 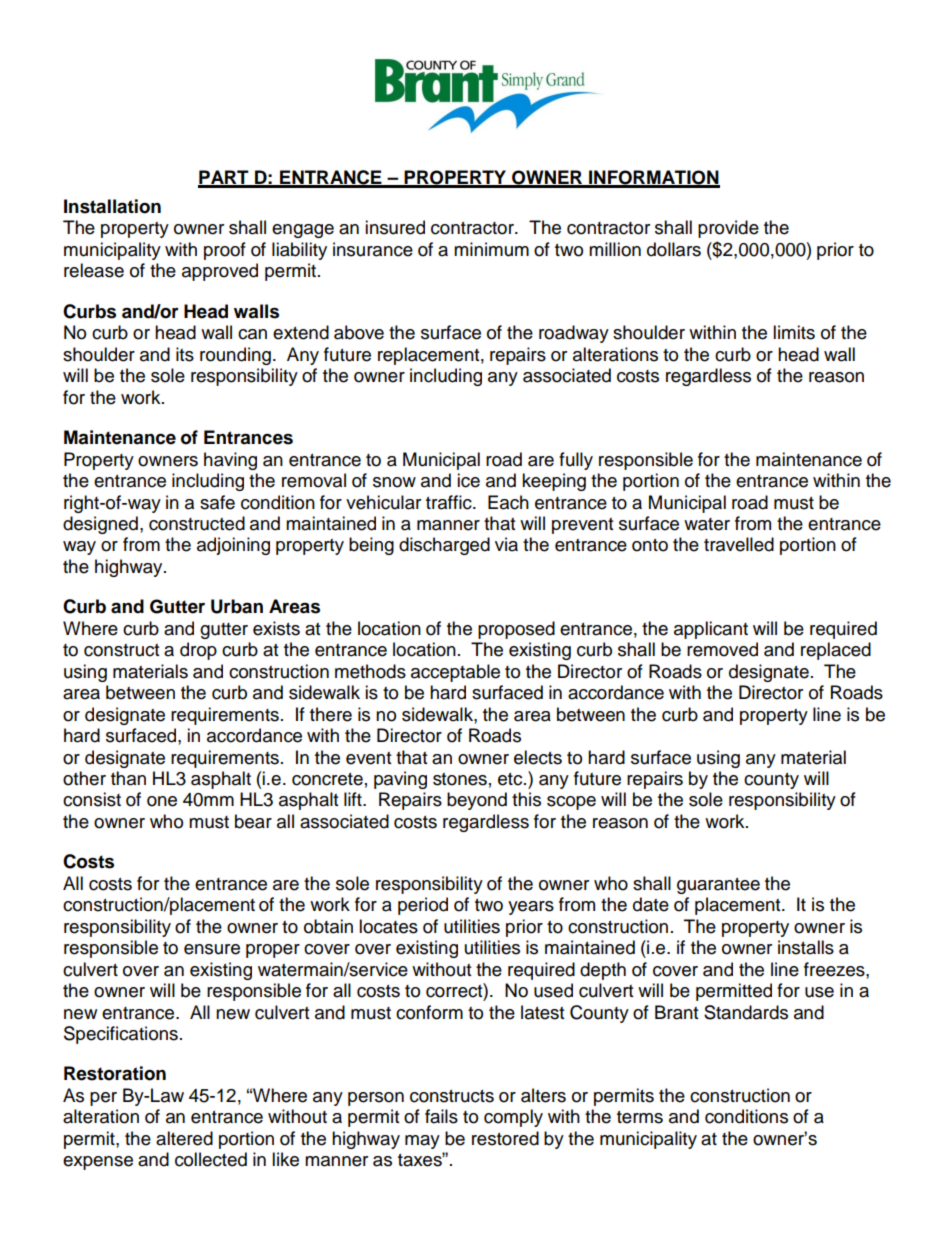 What do you see at coordinates (394, 482) in the screenshot?
I see `snow` at bounding box center [394, 482].
